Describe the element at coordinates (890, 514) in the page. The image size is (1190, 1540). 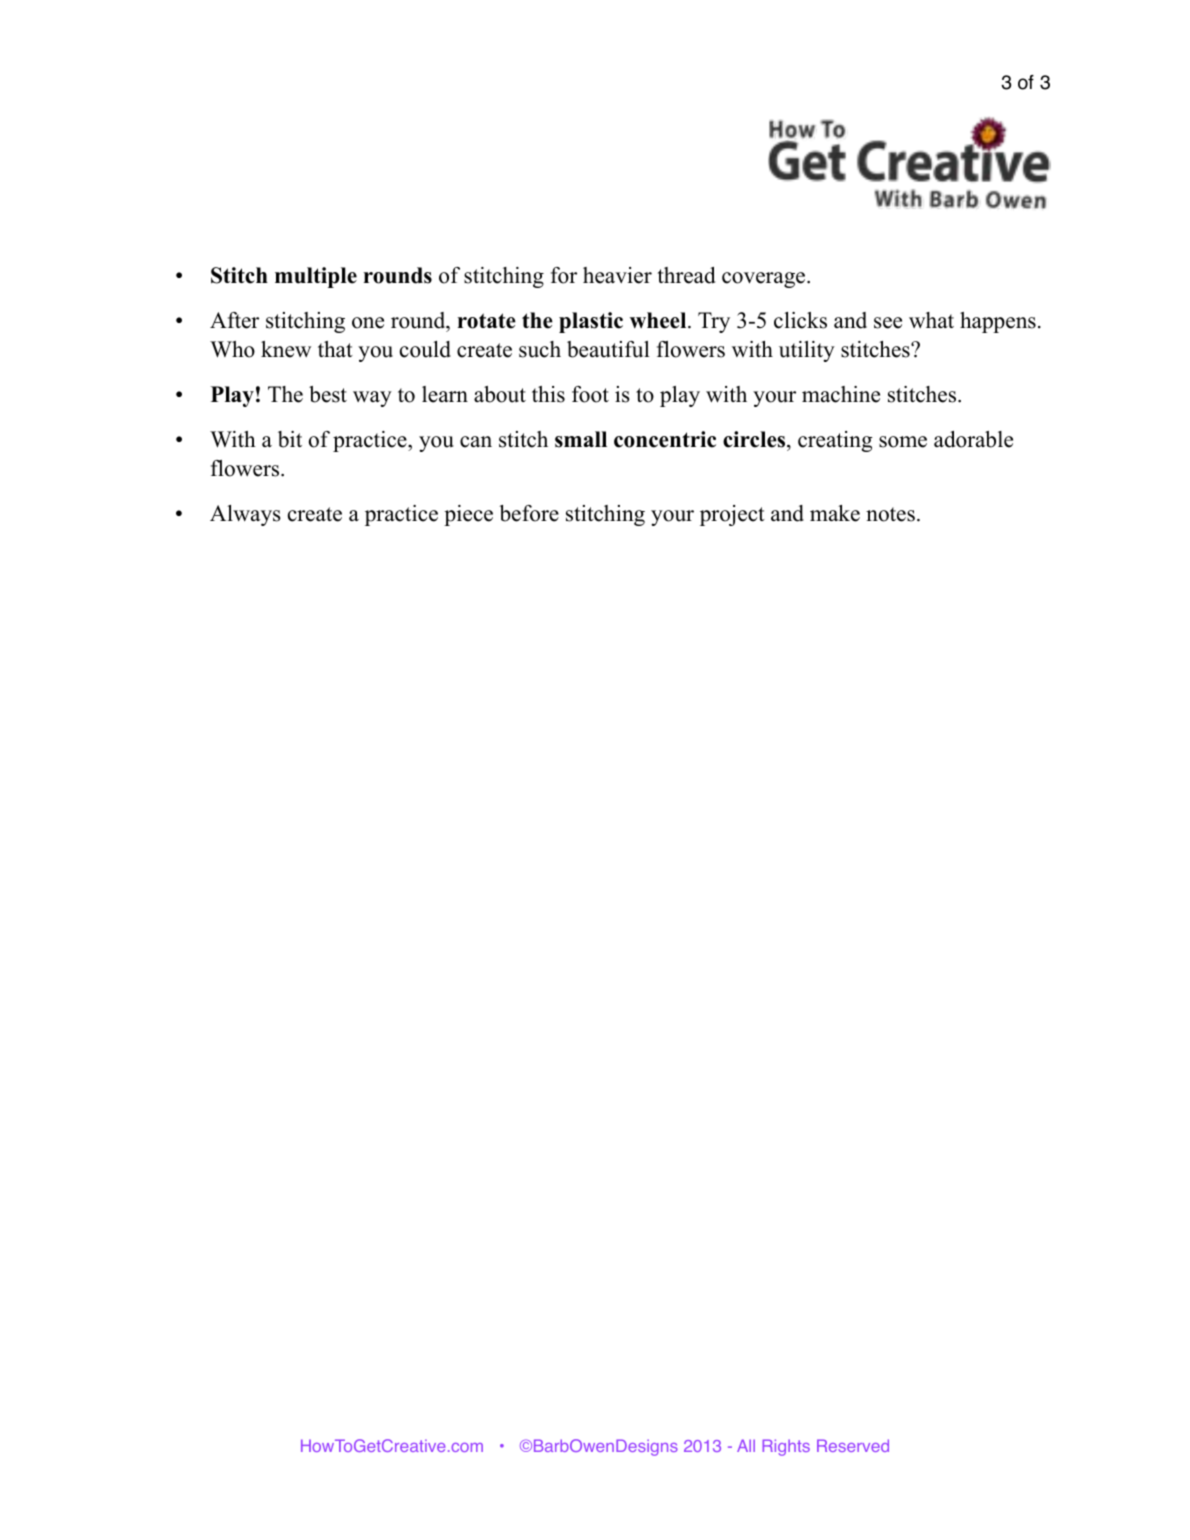
I see `notes` at that location.
